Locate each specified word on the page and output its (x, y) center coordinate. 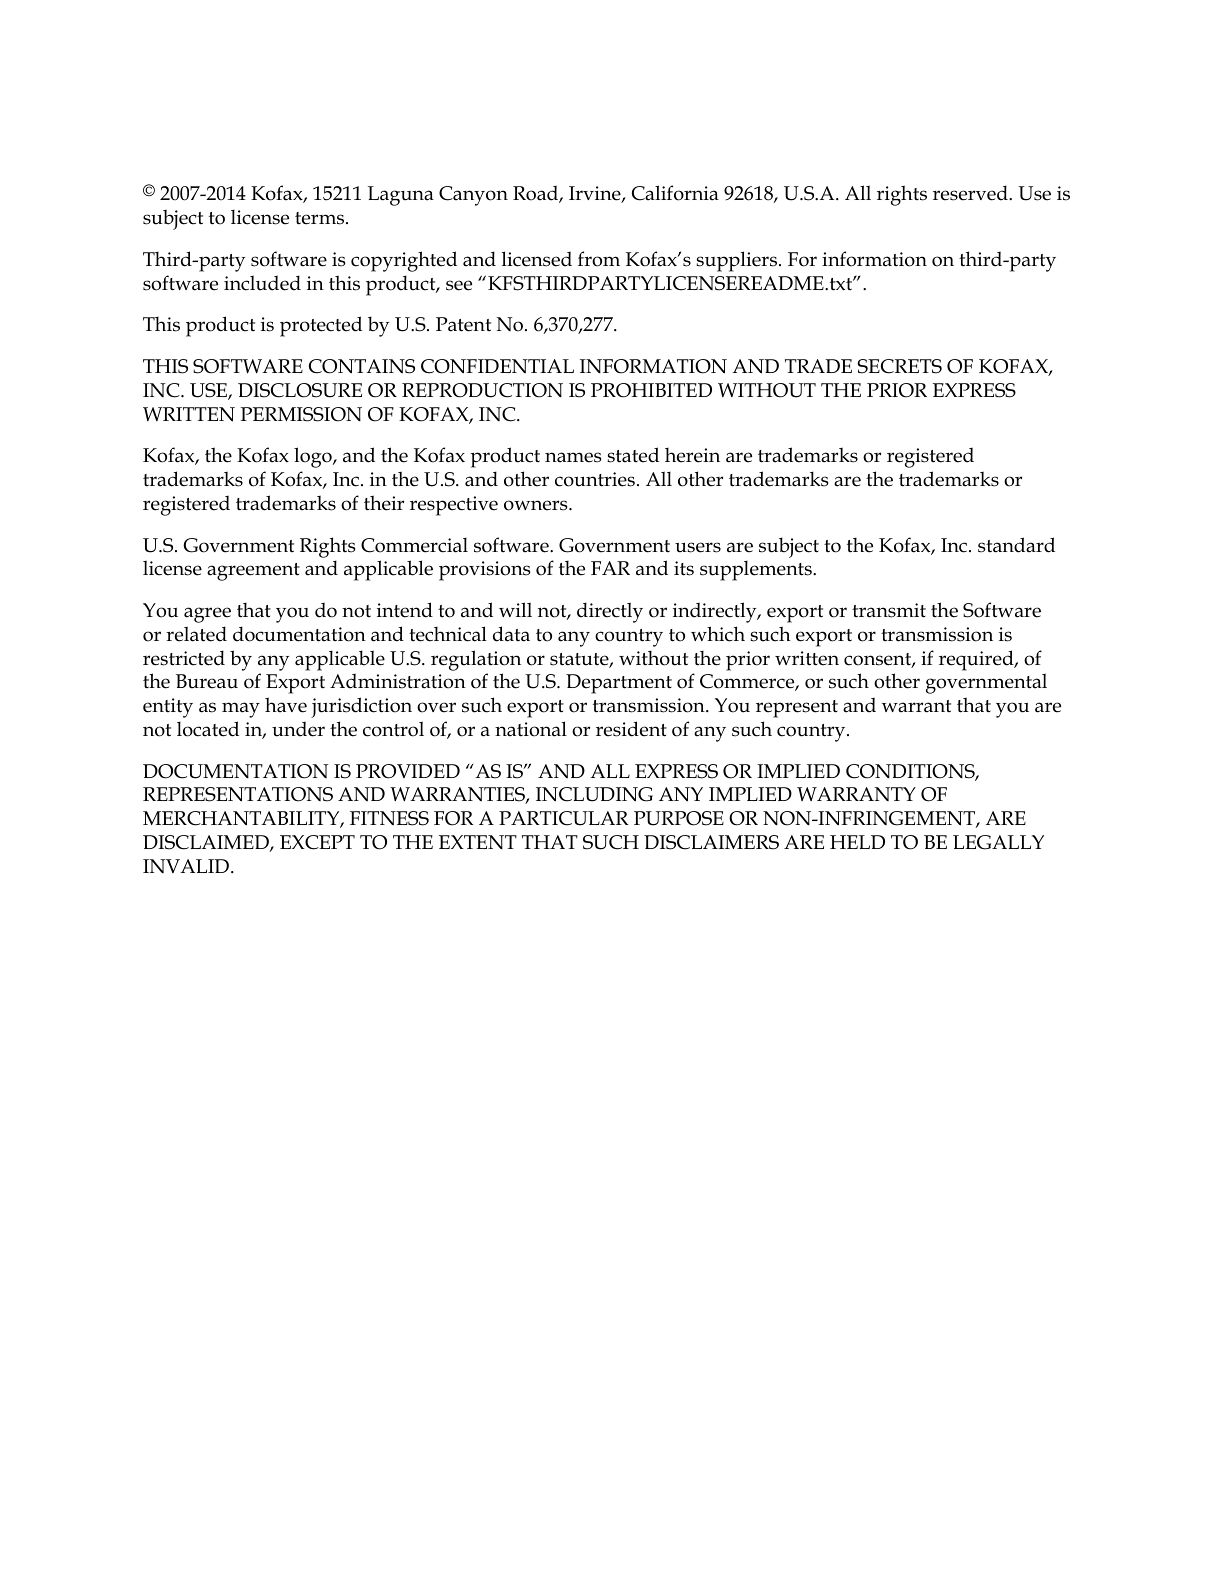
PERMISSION (301, 414)
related (196, 634)
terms (319, 218)
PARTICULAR (564, 818)
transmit (889, 610)
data (511, 634)
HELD (857, 842)
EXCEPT (317, 842)
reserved (971, 193)
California (675, 193)
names (573, 457)
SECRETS (899, 366)
